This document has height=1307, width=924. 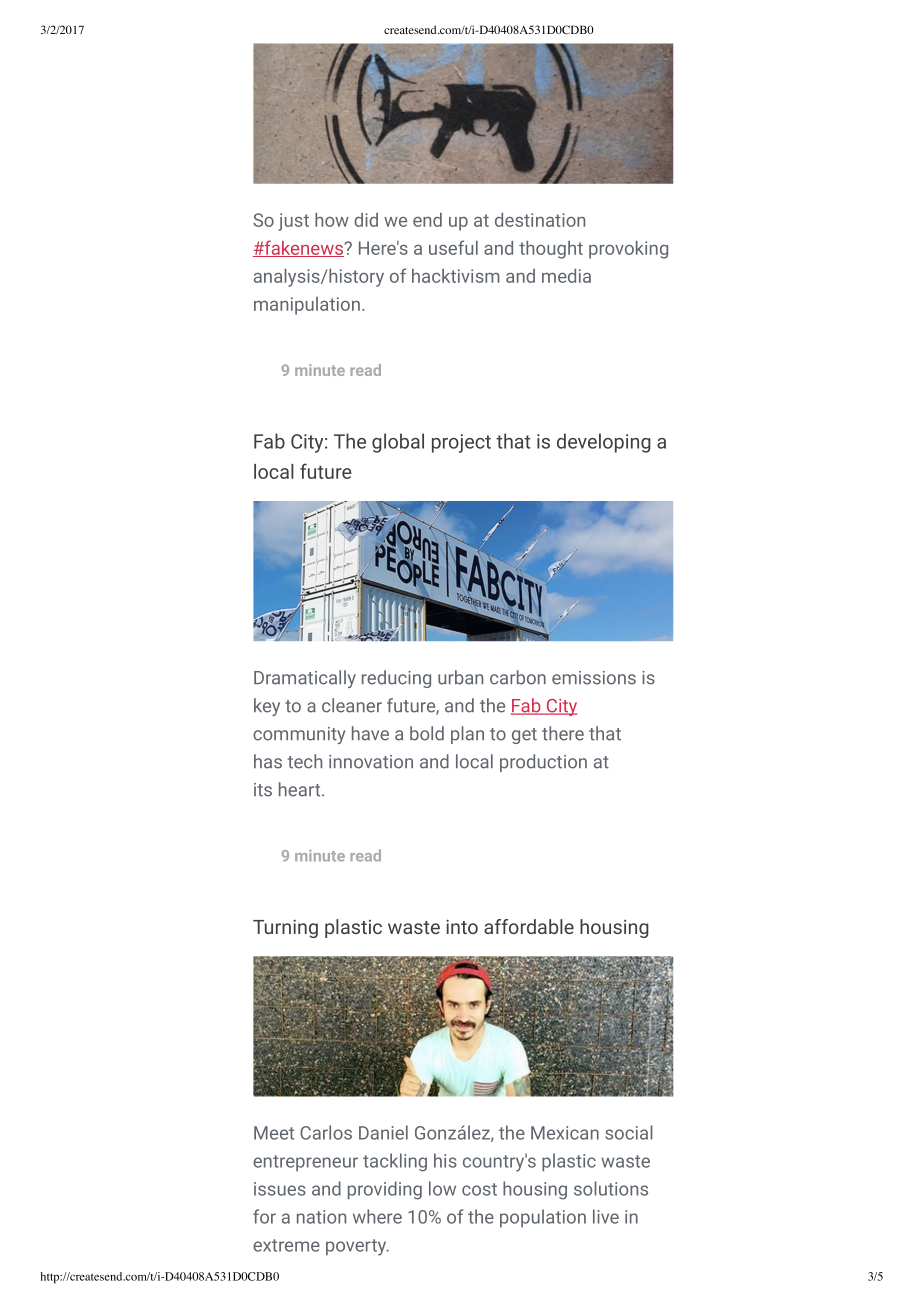 I want to click on useful, so click(x=453, y=247).
